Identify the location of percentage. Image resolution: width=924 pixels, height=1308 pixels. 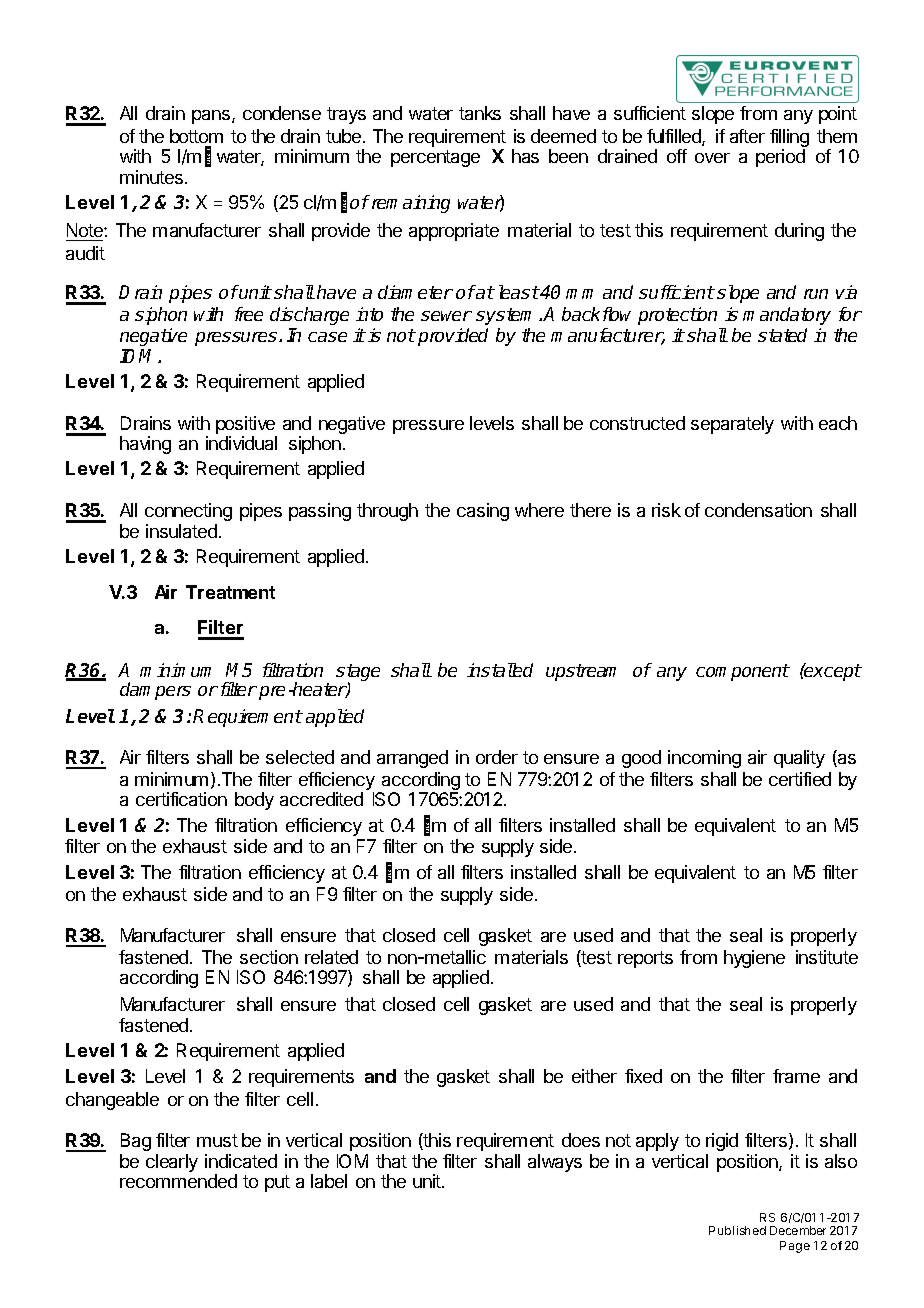
(435, 158).
